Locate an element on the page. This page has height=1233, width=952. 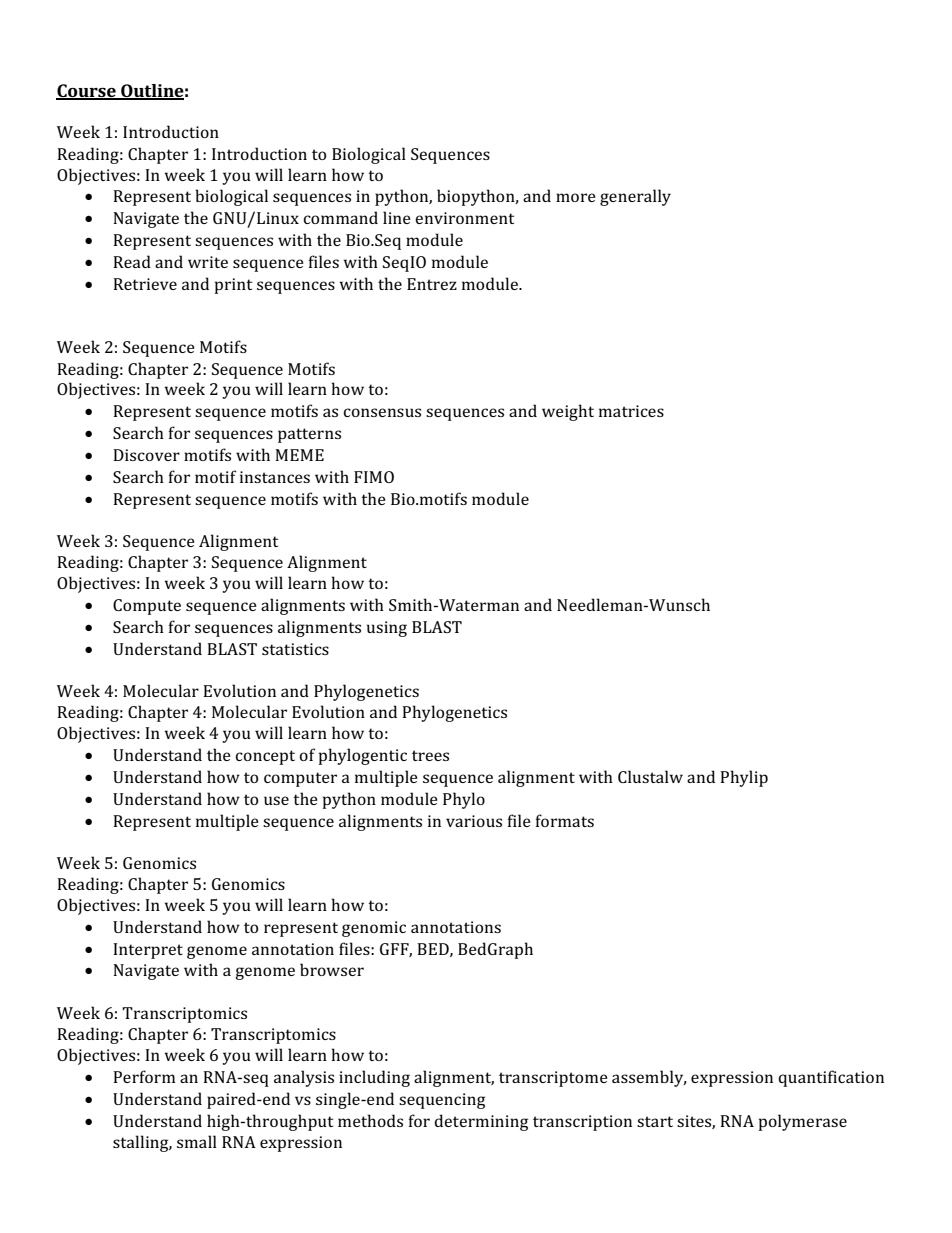
sequencing is located at coordinates (442, 1101).
